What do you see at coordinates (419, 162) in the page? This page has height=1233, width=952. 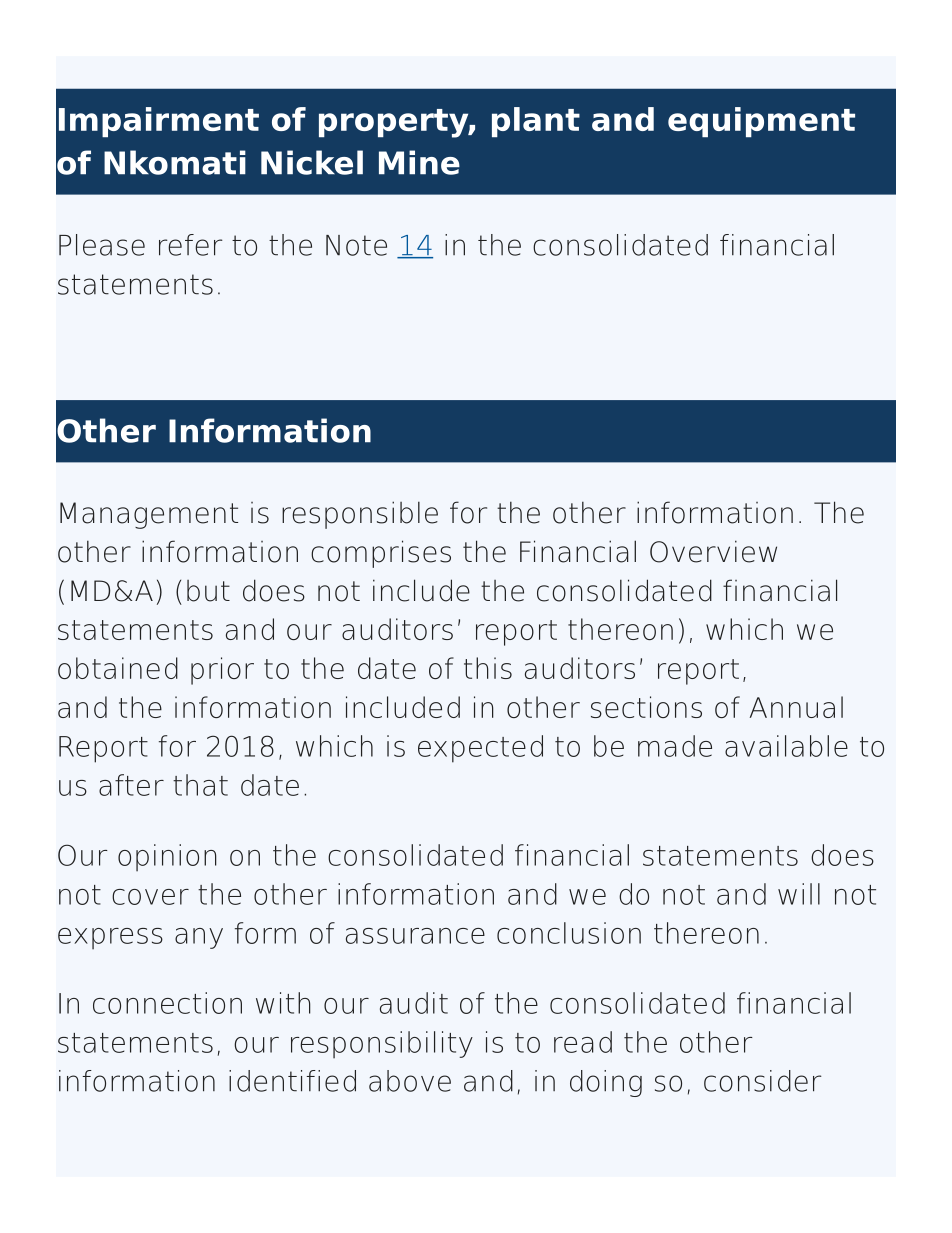 I see `Mine` at bounding box center [419, 162].
